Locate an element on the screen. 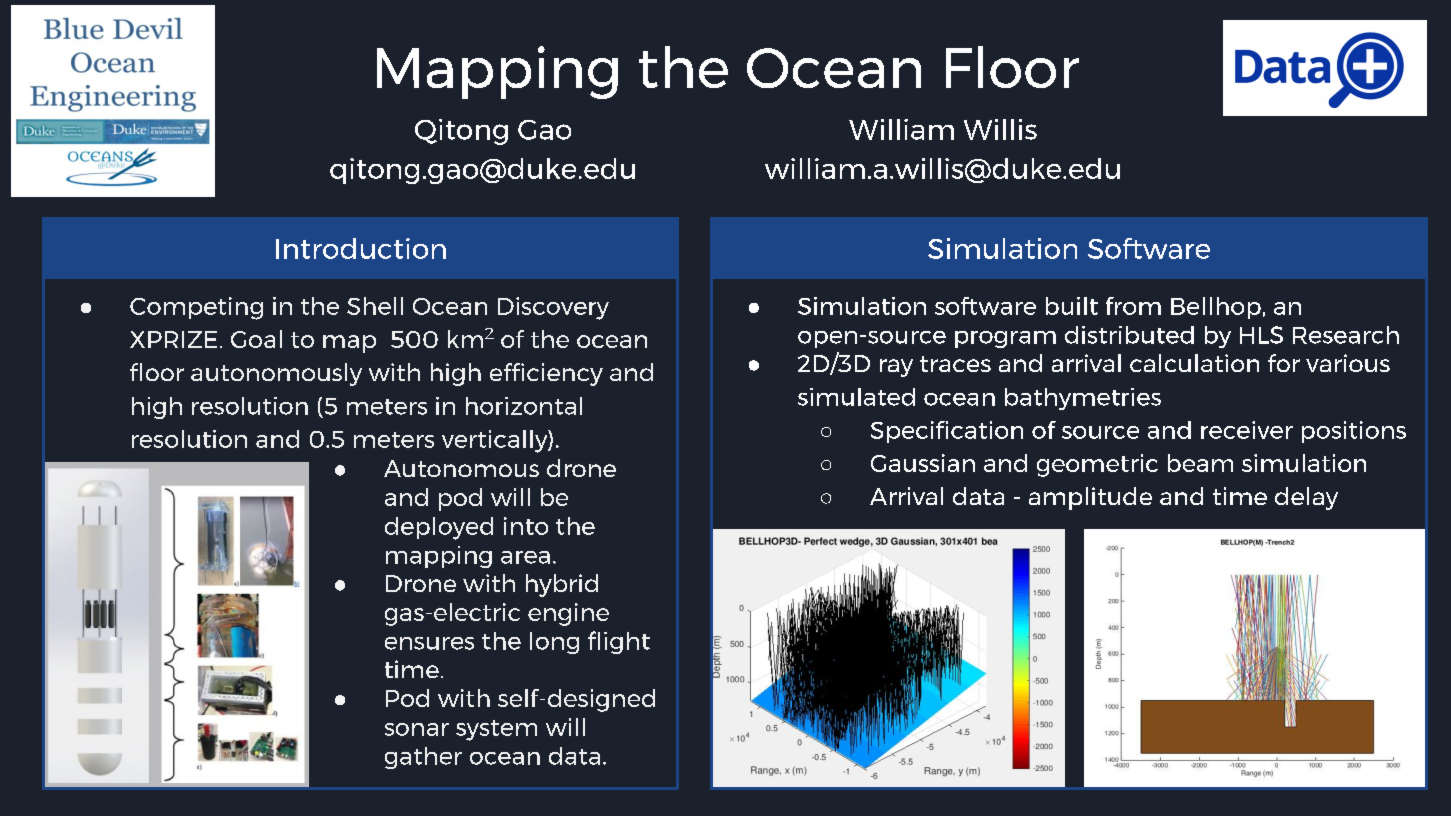 The width and height of the screenshot is (1451, 816). from is located at coordinates (1133, 306).
